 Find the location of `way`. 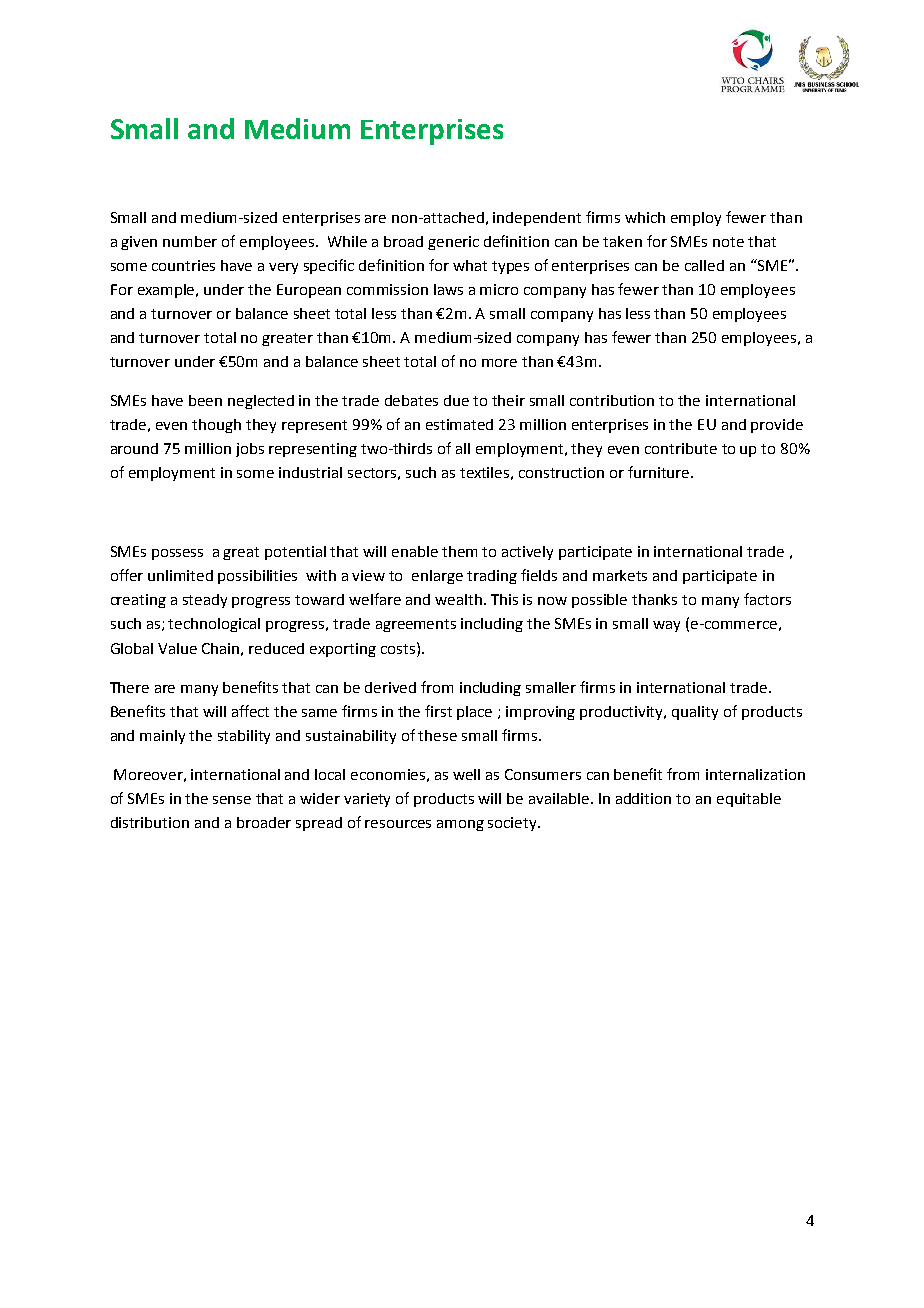

way is located at coordinates (666, 626).
